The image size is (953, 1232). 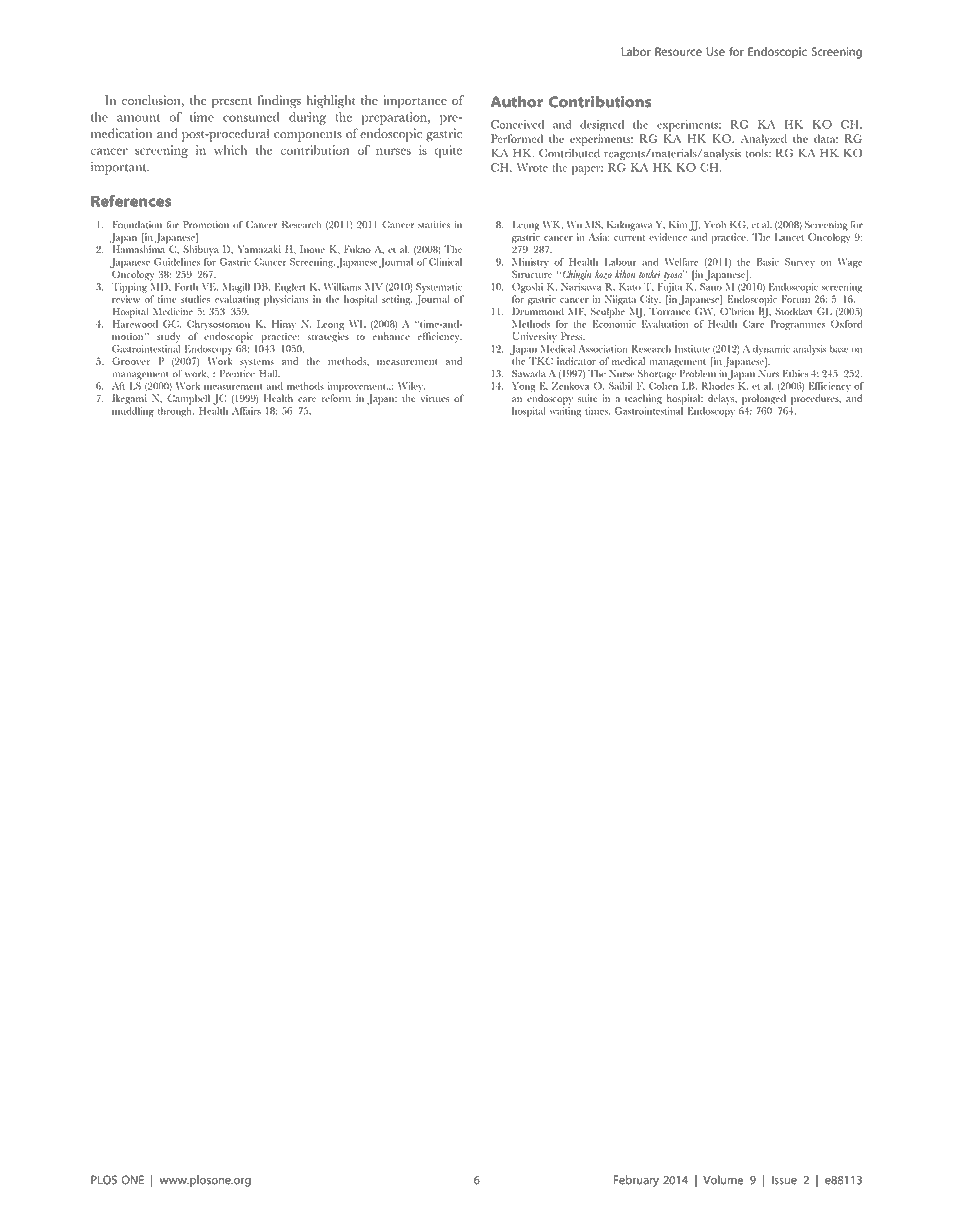 I want to click on Issue, so click(x=784, y=1180).
